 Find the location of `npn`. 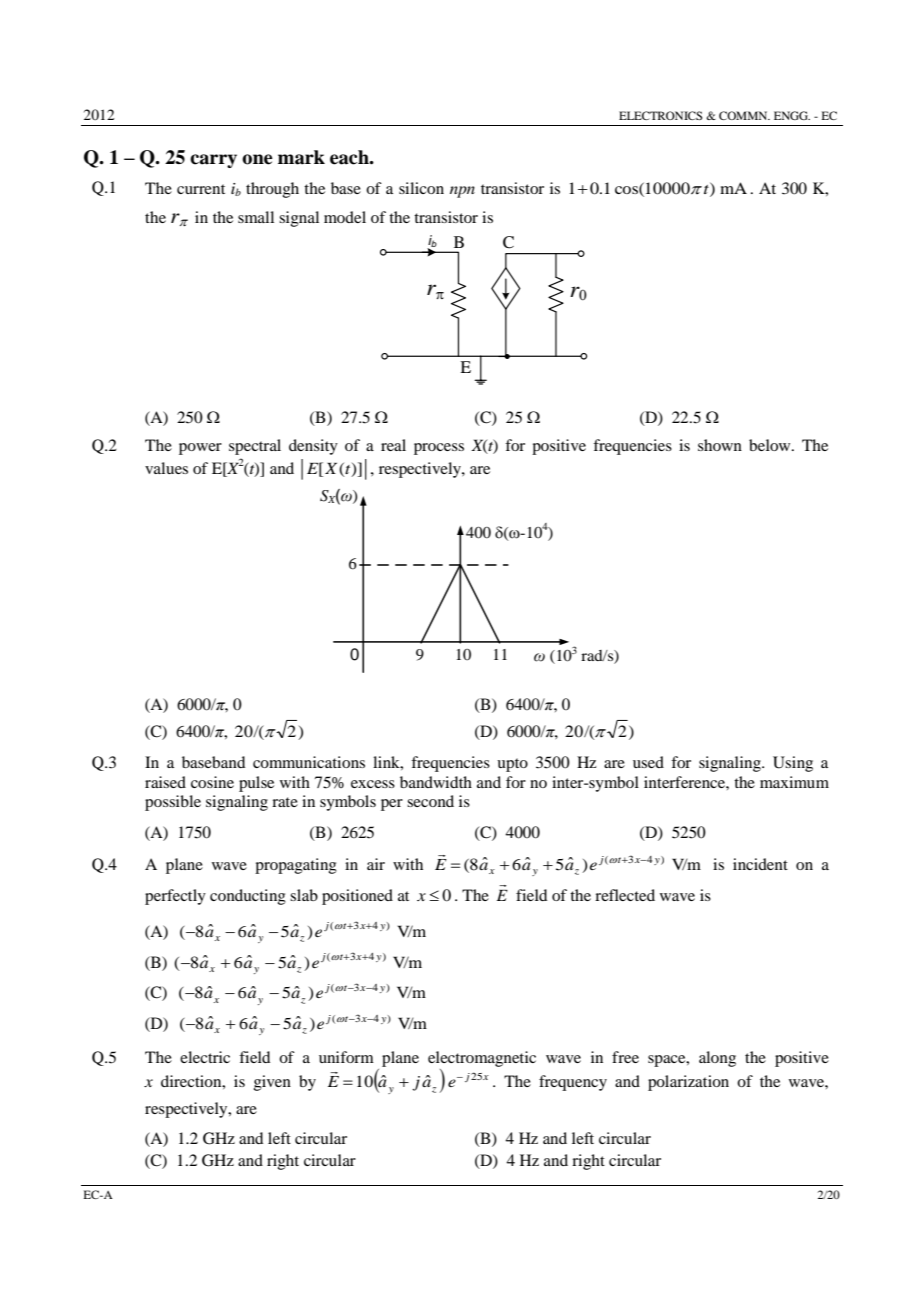

npn is located at coordinates (462, 192).
